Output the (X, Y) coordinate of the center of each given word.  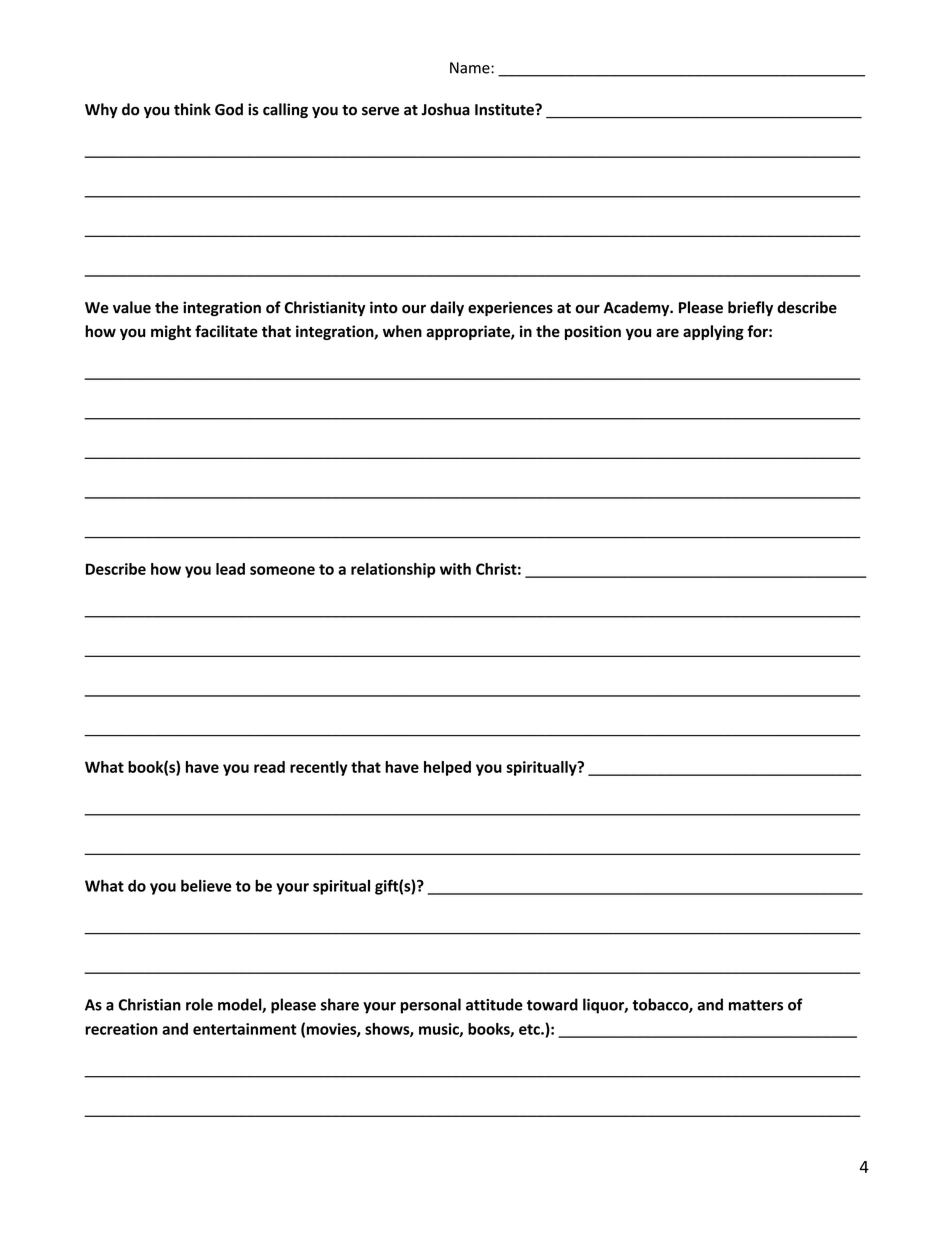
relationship (393, 570)
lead (230, 569)
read (269, 767)
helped (447, 768)
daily (447, 308)
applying (713, 332)
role (199, 1004)
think (192, 109)
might (171, 332)
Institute (505, 109)
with (455, 569)
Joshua (445, 109)
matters (756, 1005)
